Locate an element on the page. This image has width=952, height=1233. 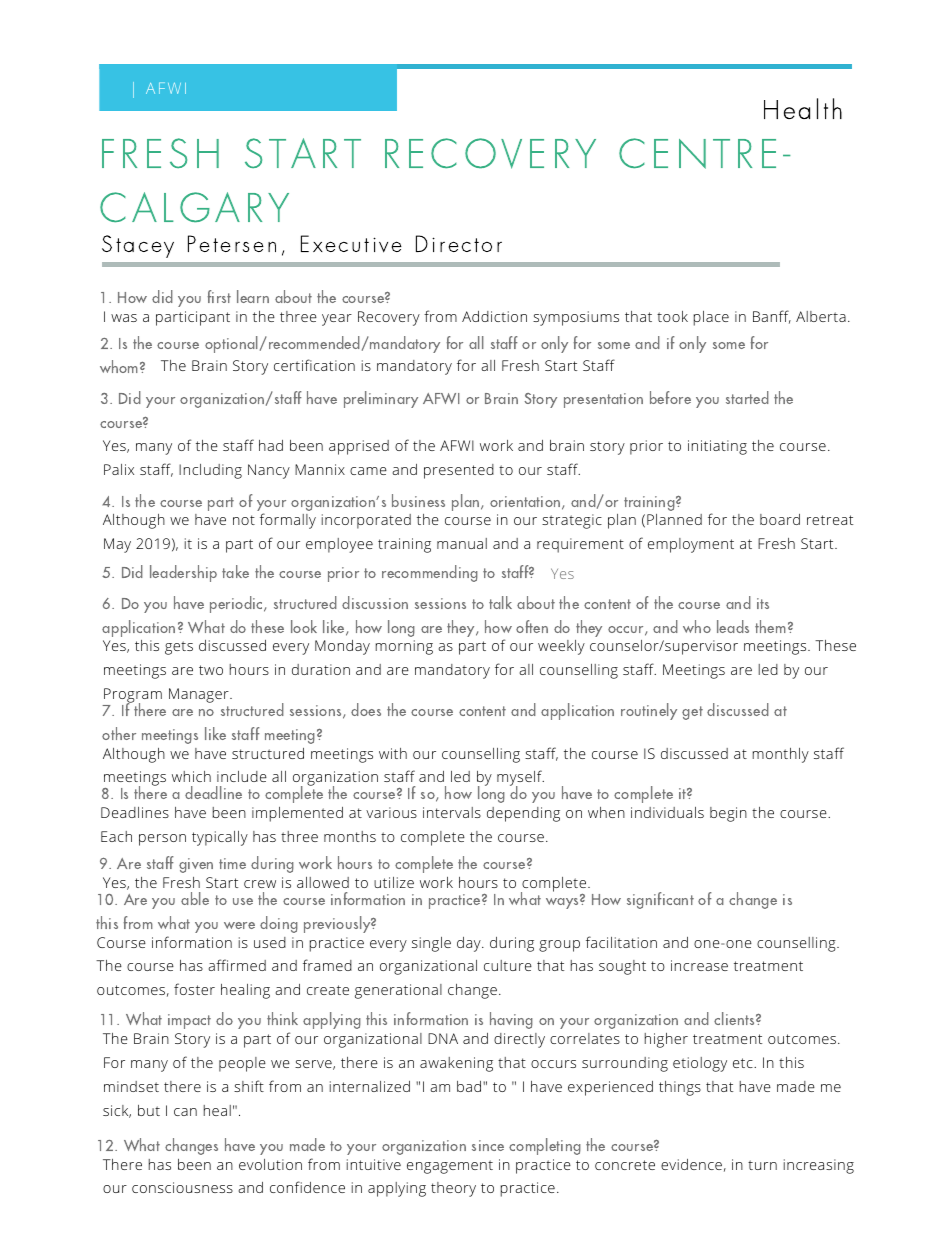
with is located at coordinates (393, 753).
